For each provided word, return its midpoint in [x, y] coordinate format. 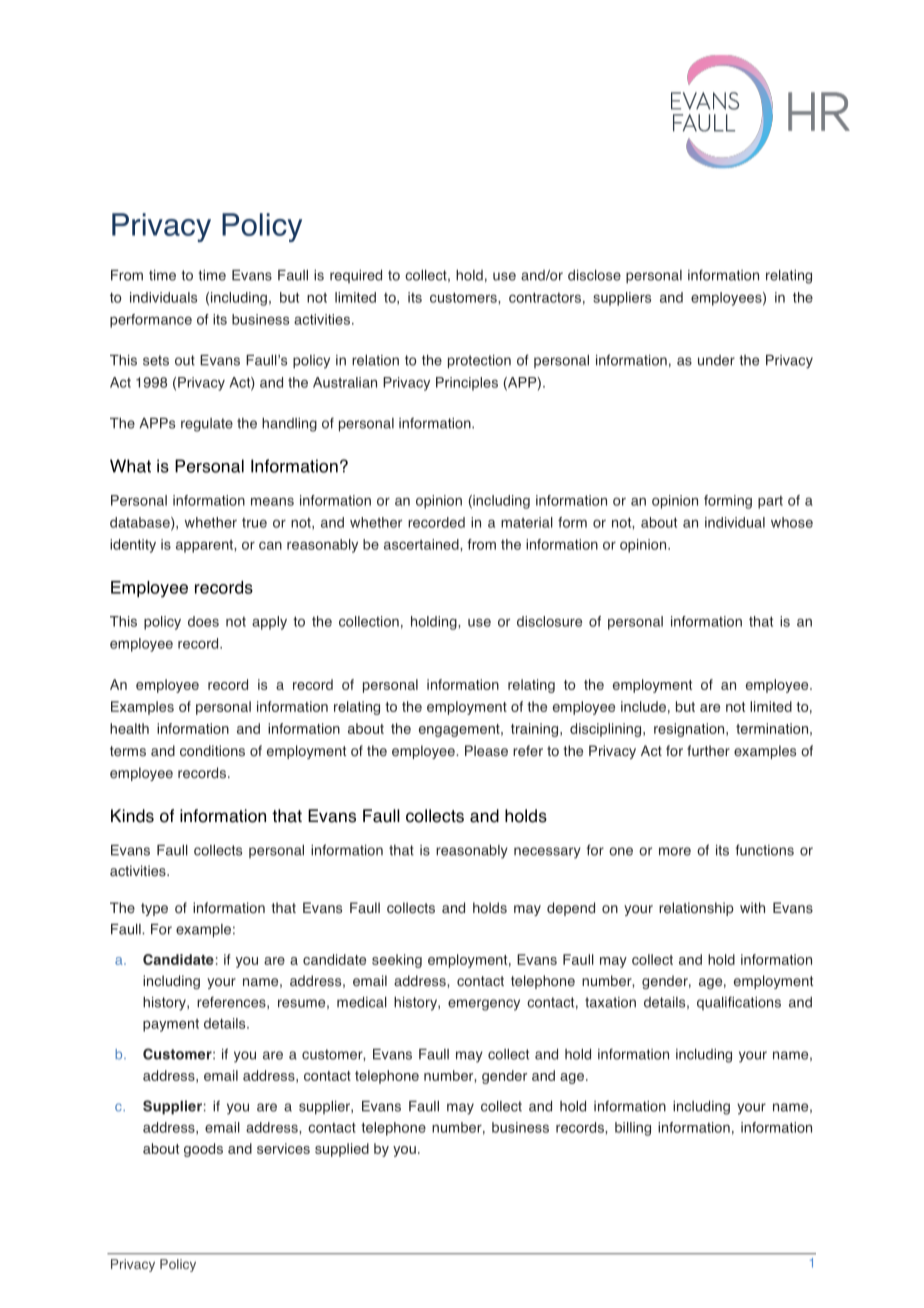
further [708, 751]
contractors [545, 297]
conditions [212, 751]
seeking [397, 961]
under [716, 360]
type [154, 909]
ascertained [422, 544]
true [254, 523]
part [770, 502]
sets [156, 360]
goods [203, 1150]
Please [486, 751]
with [752, 907]
